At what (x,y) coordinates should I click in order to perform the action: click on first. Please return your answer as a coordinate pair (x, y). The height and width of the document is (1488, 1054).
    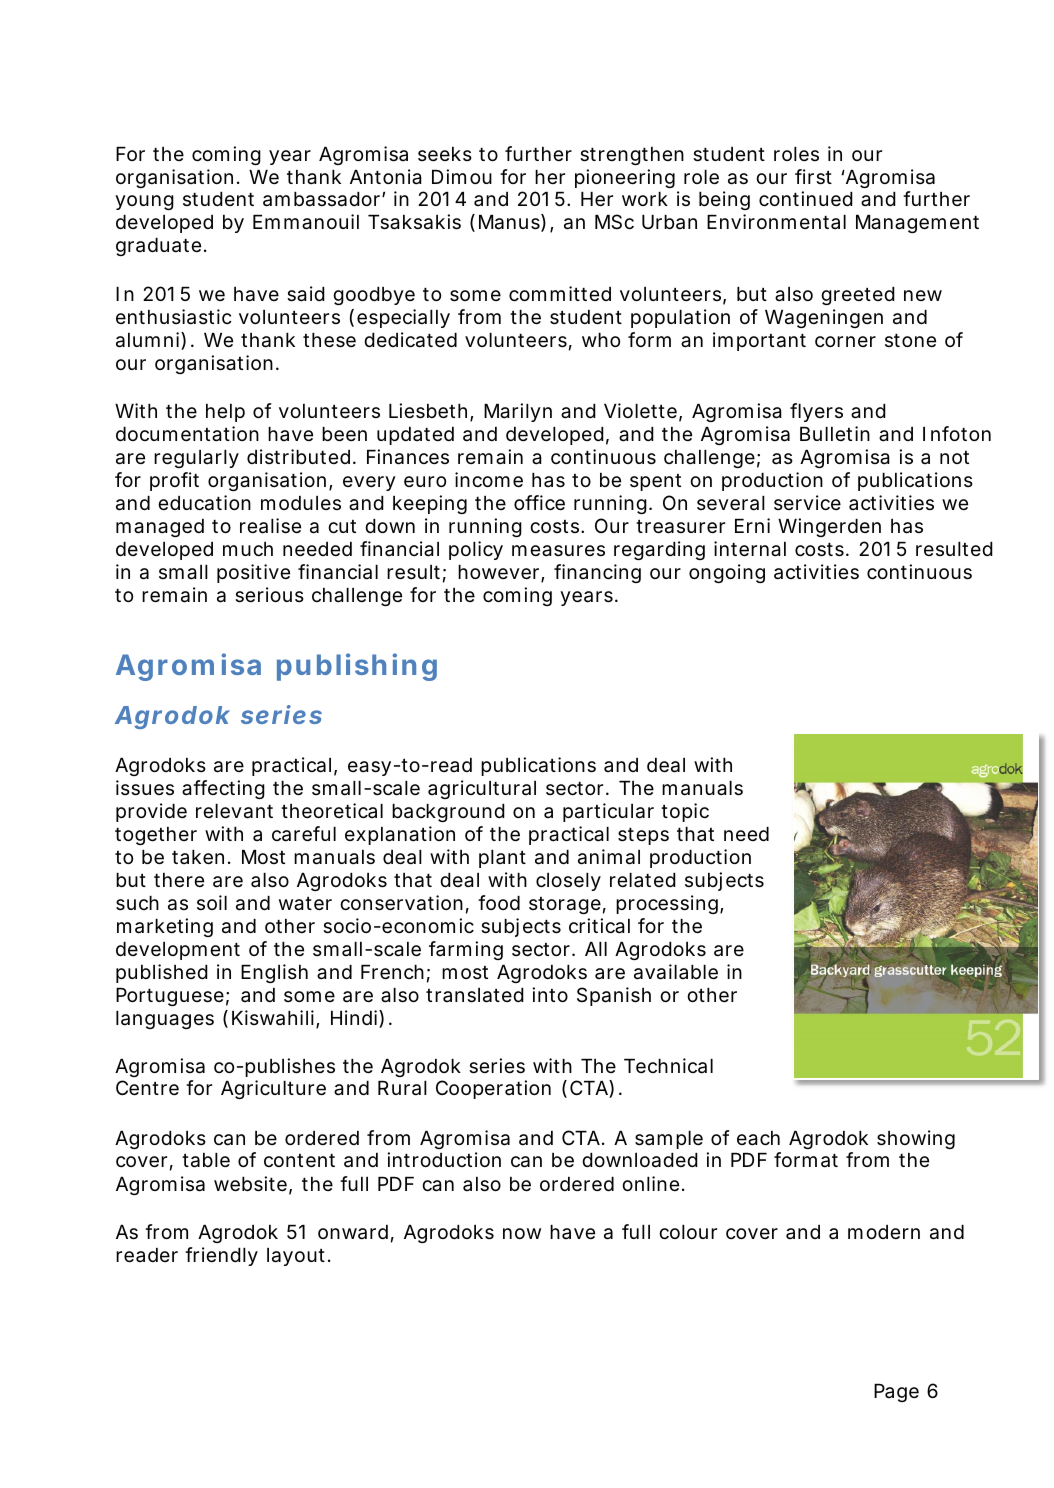
    Looking at the image, I should click on (813, 177).
